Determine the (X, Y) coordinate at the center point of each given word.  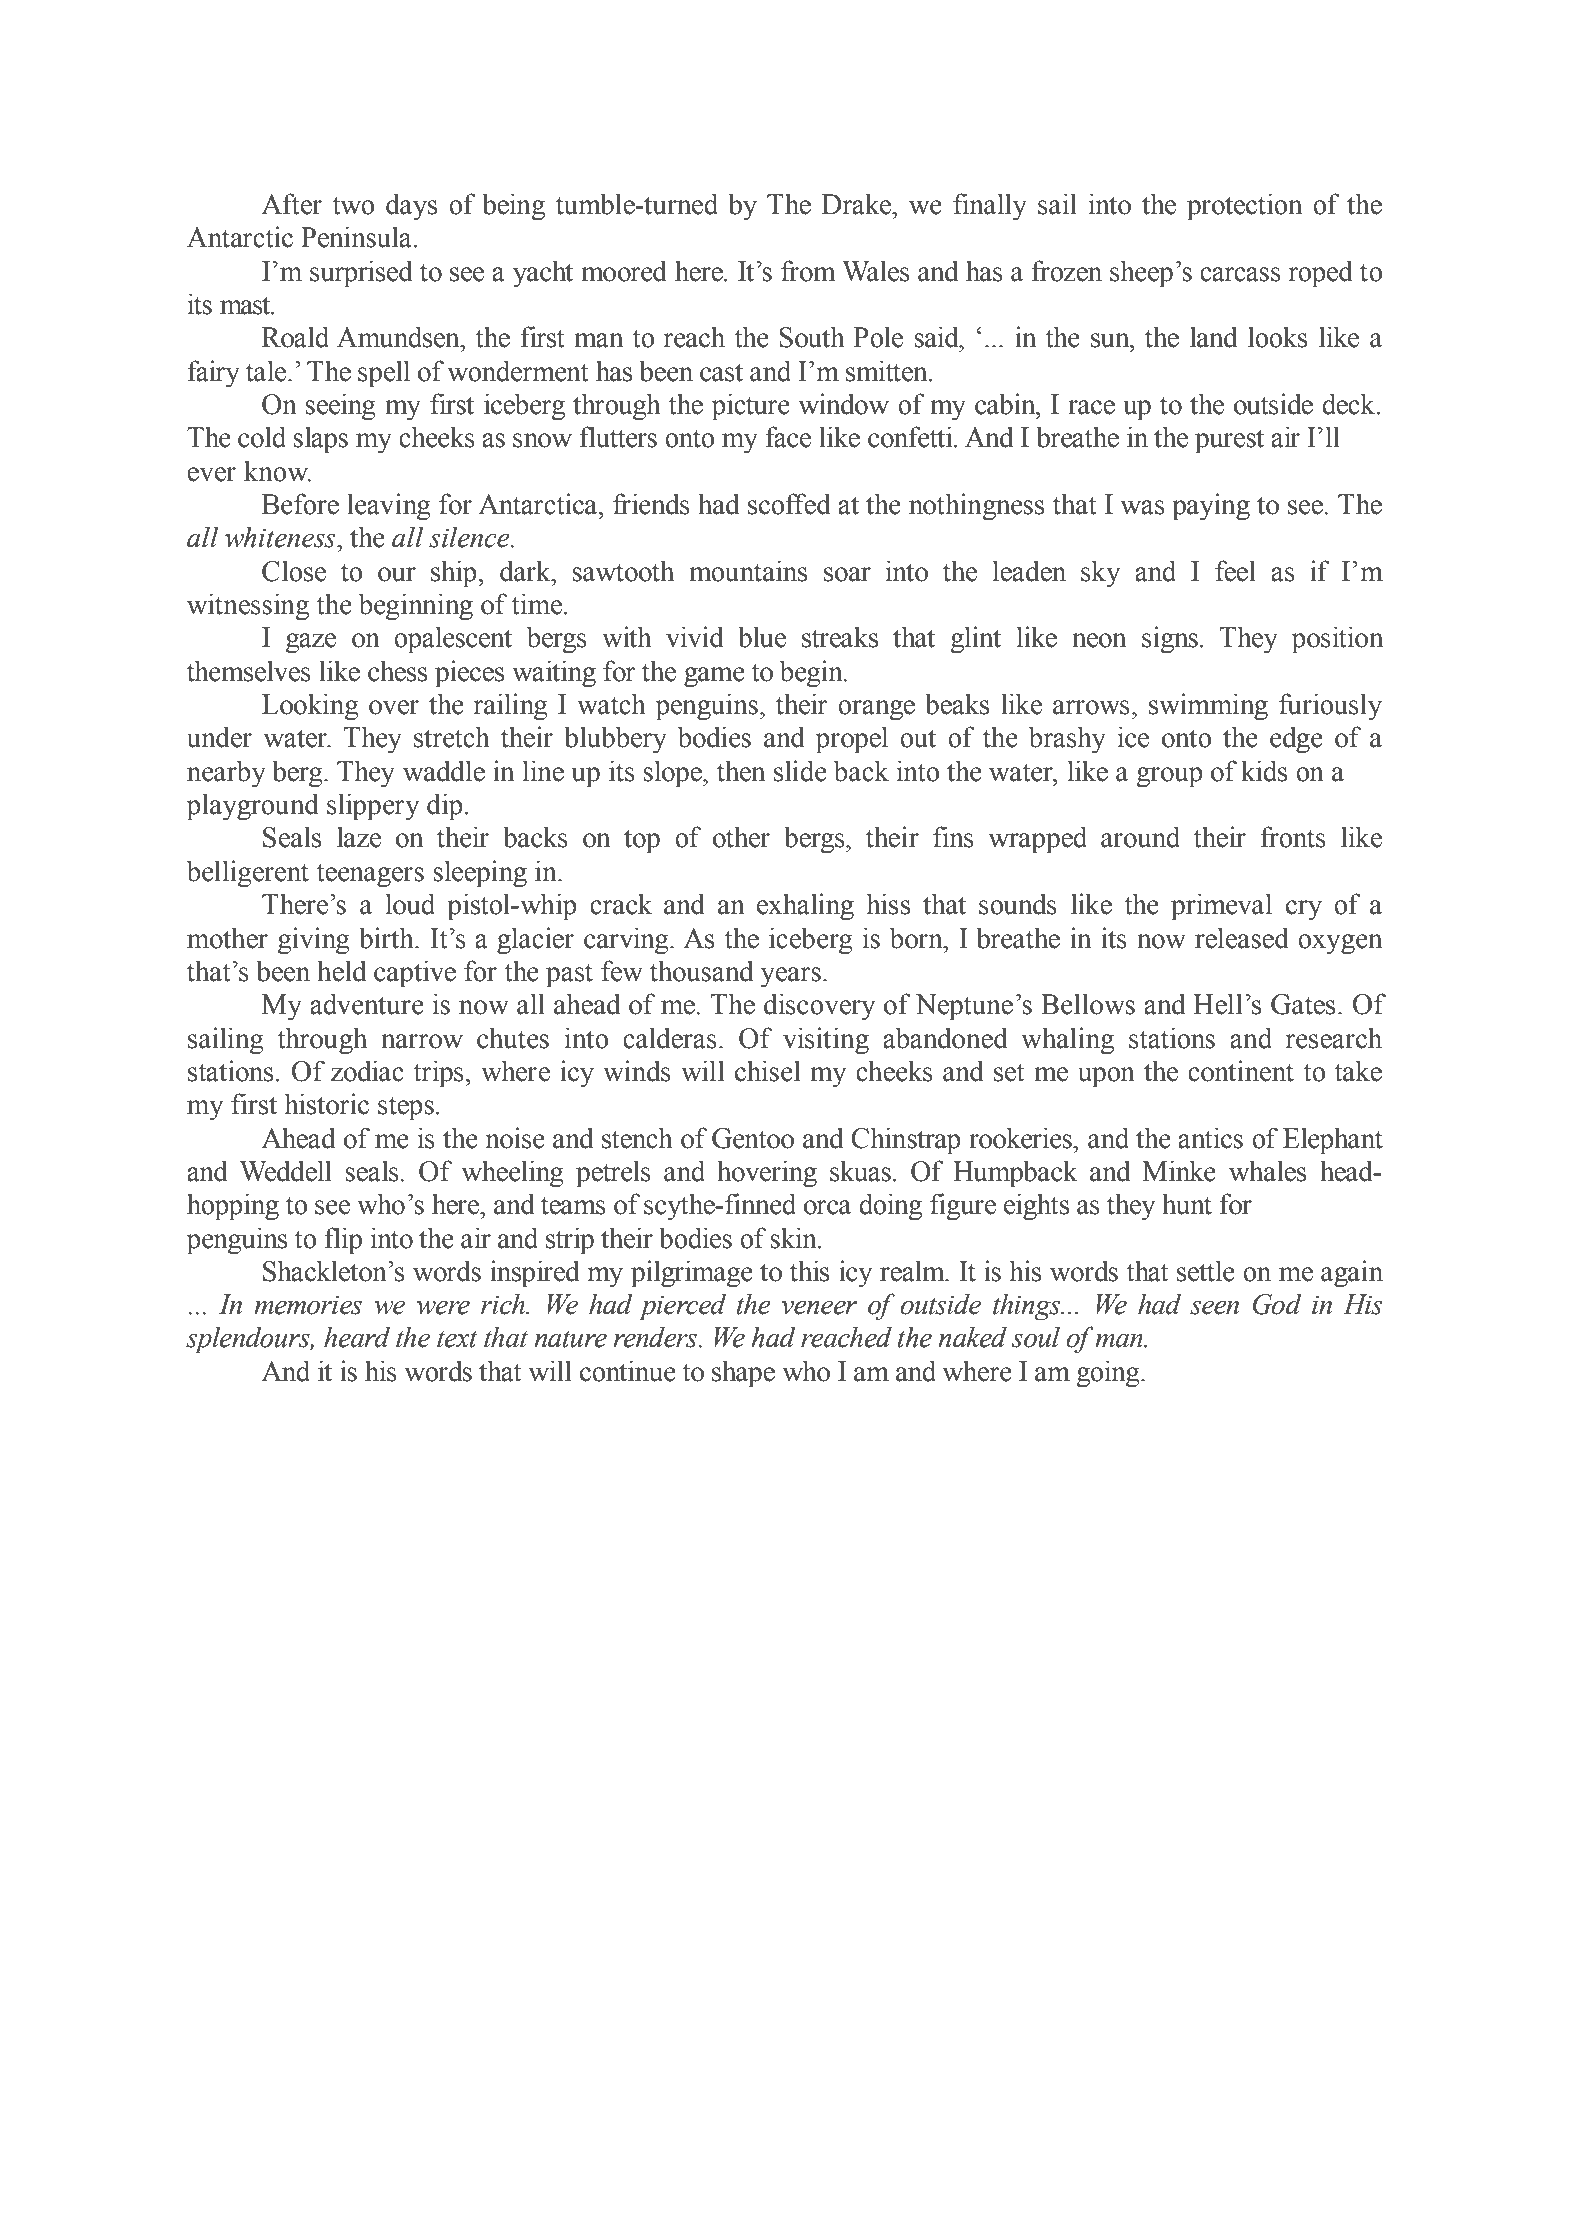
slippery (373, 807)
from (808, 271)
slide (800, 771)
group (1170, 777)
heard (357, 1337)
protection (1245, 207)
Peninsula (356, 237)
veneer (819, 1308)
